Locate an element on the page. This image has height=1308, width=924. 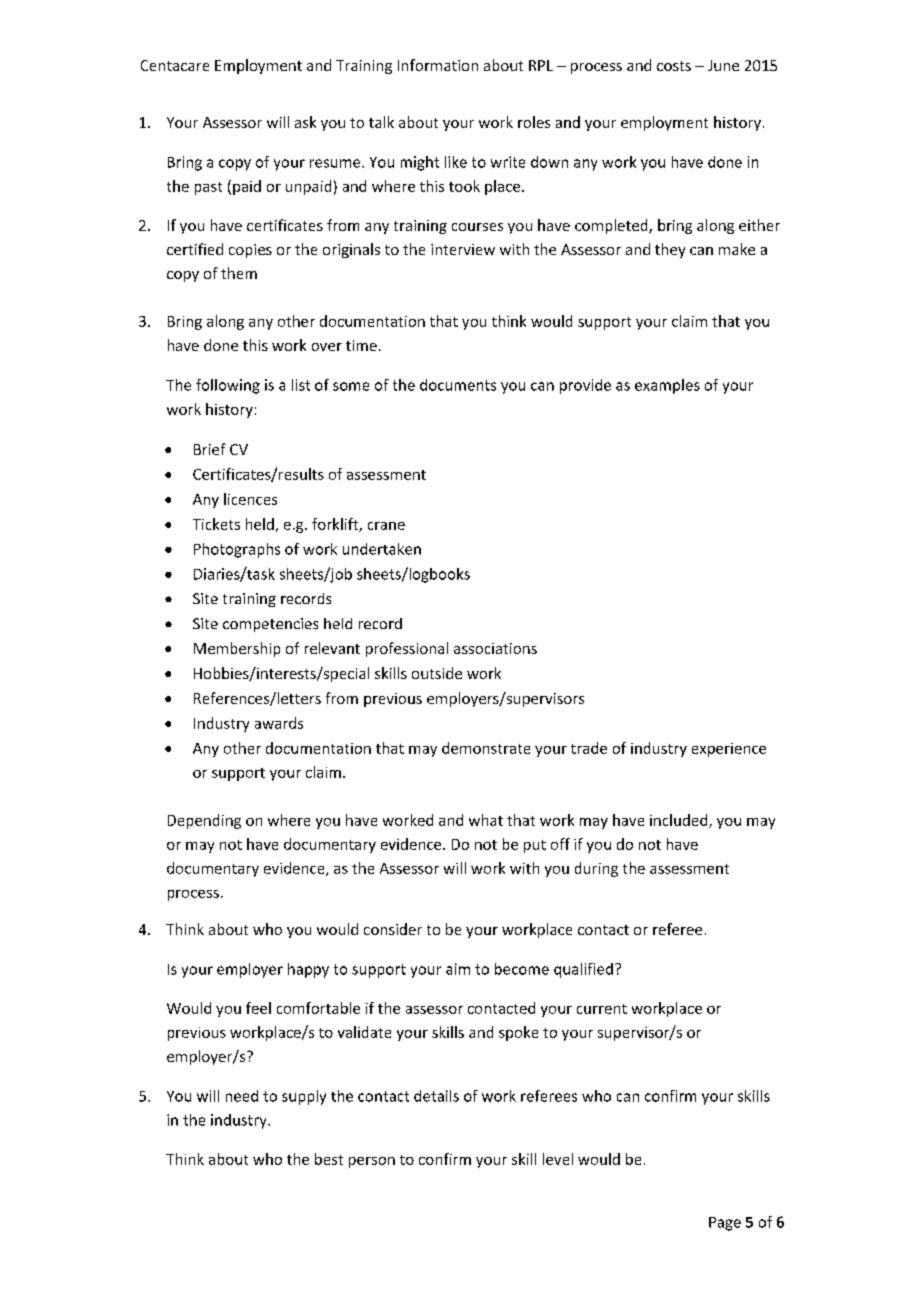
costs is located at coordinates (674, 66).
